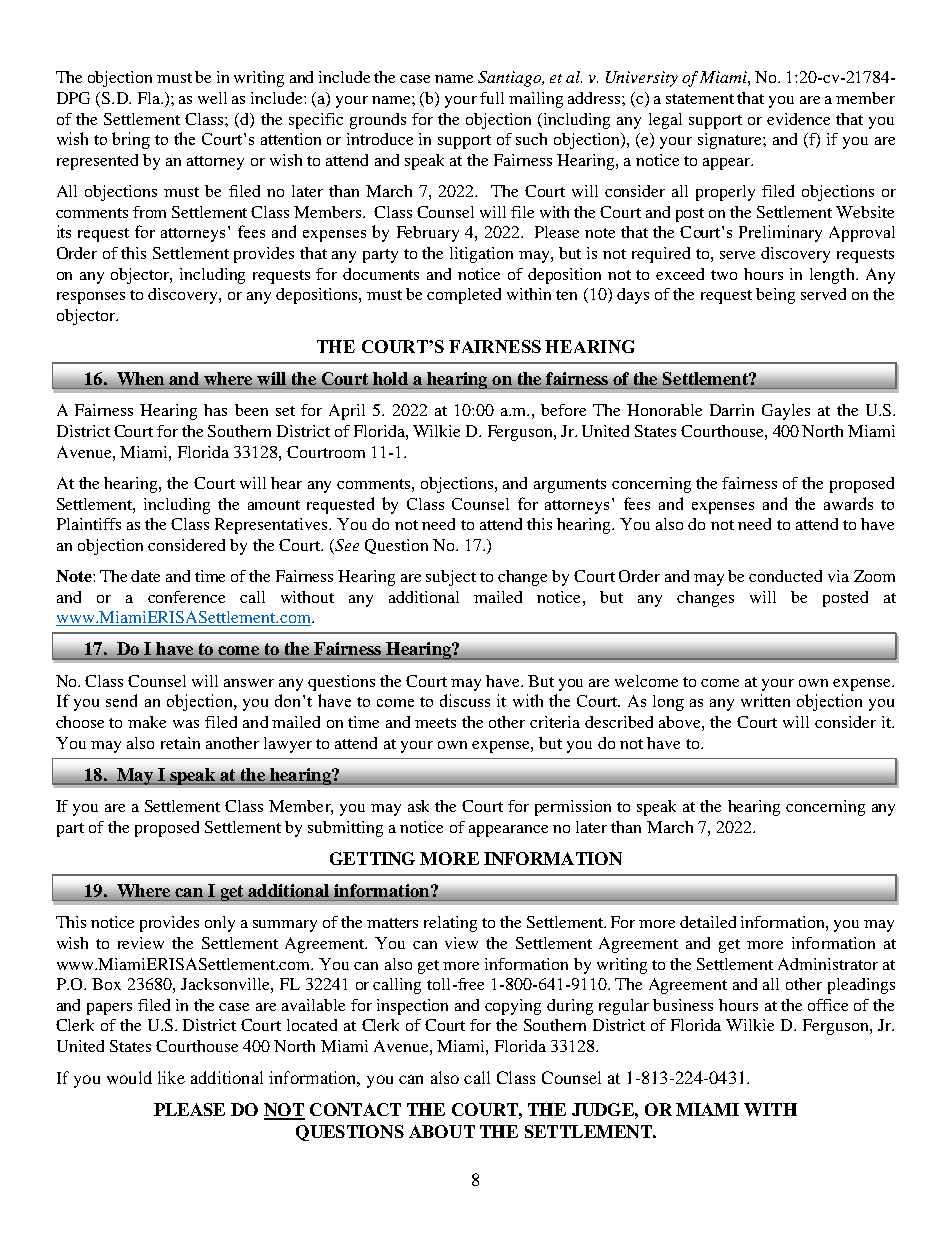 The width and height of the page is (952, 1233). What do you see at coordinates (451, 578) in the page?
I see `subject` at bounding box center [451, 578].
